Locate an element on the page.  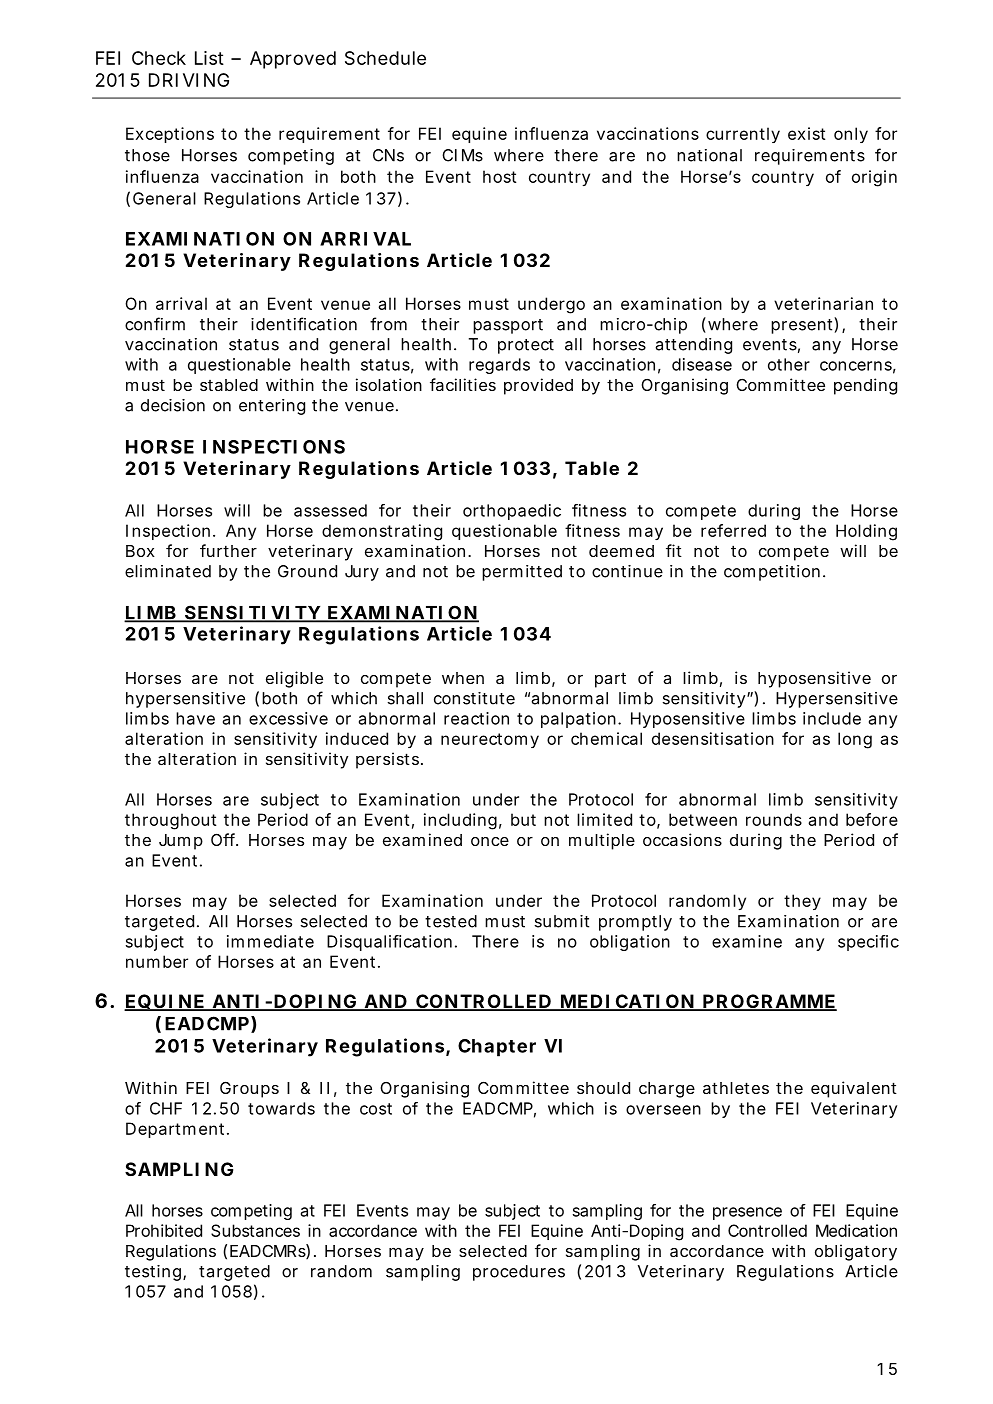
host is located at coordinates (499, 176).
